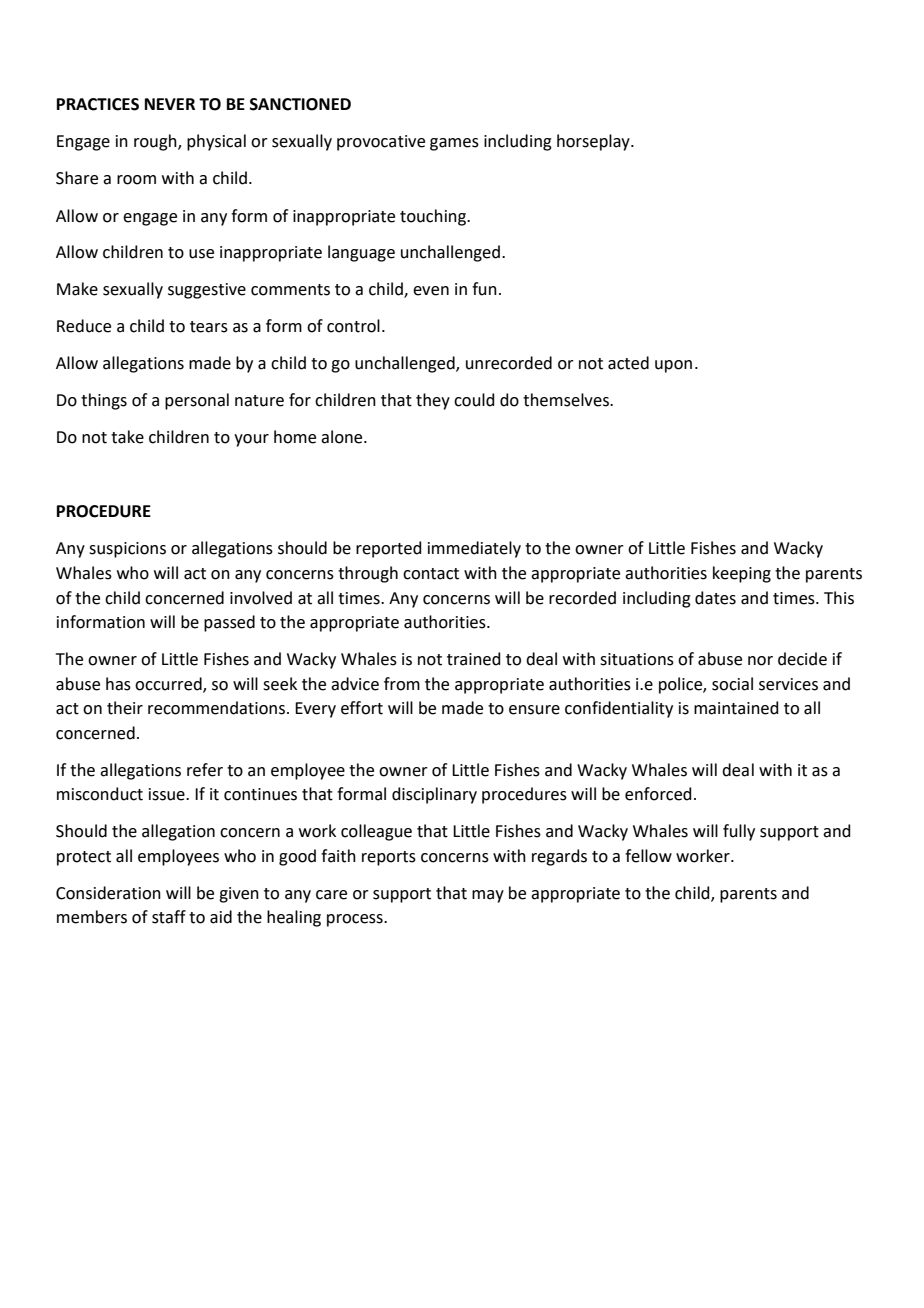  What do you see at coordinates (431, 291) in the screenshot?
I see `even` at bounding box center [431, 291].
